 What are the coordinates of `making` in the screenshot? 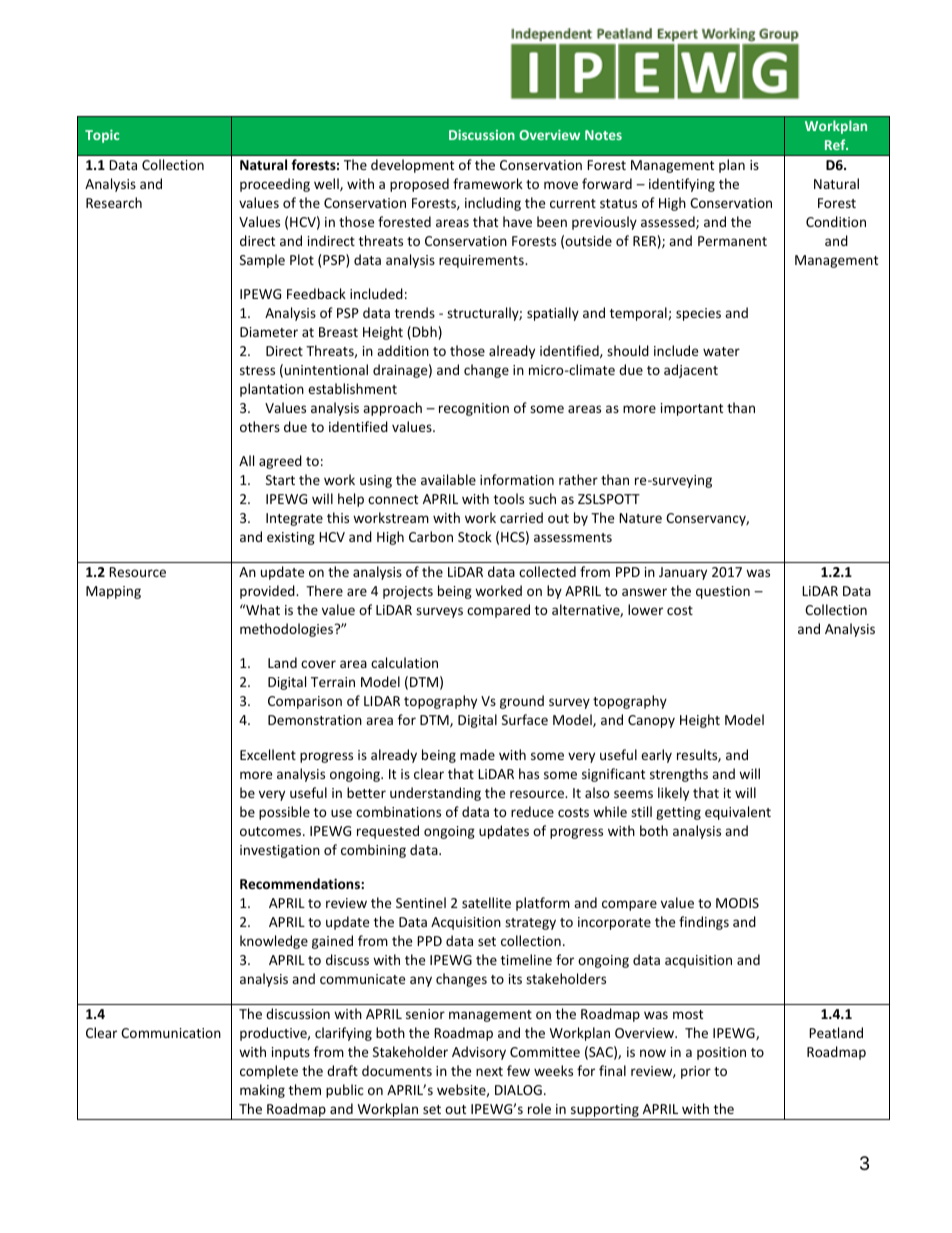 It's located at (262, 1091).
